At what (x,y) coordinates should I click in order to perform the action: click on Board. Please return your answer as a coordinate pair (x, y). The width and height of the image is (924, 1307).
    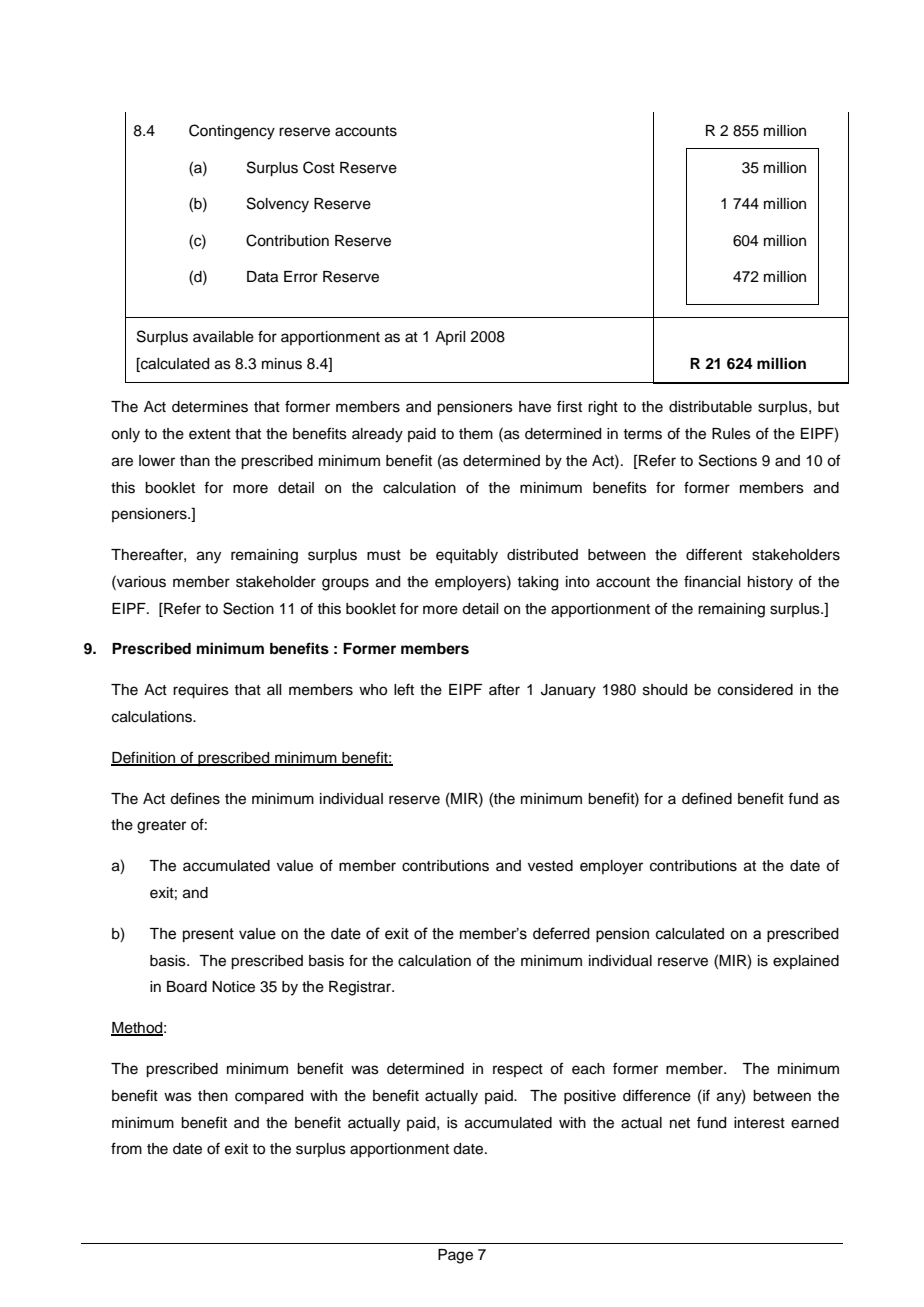
    Looking at the image, I should click on (187, 987).
